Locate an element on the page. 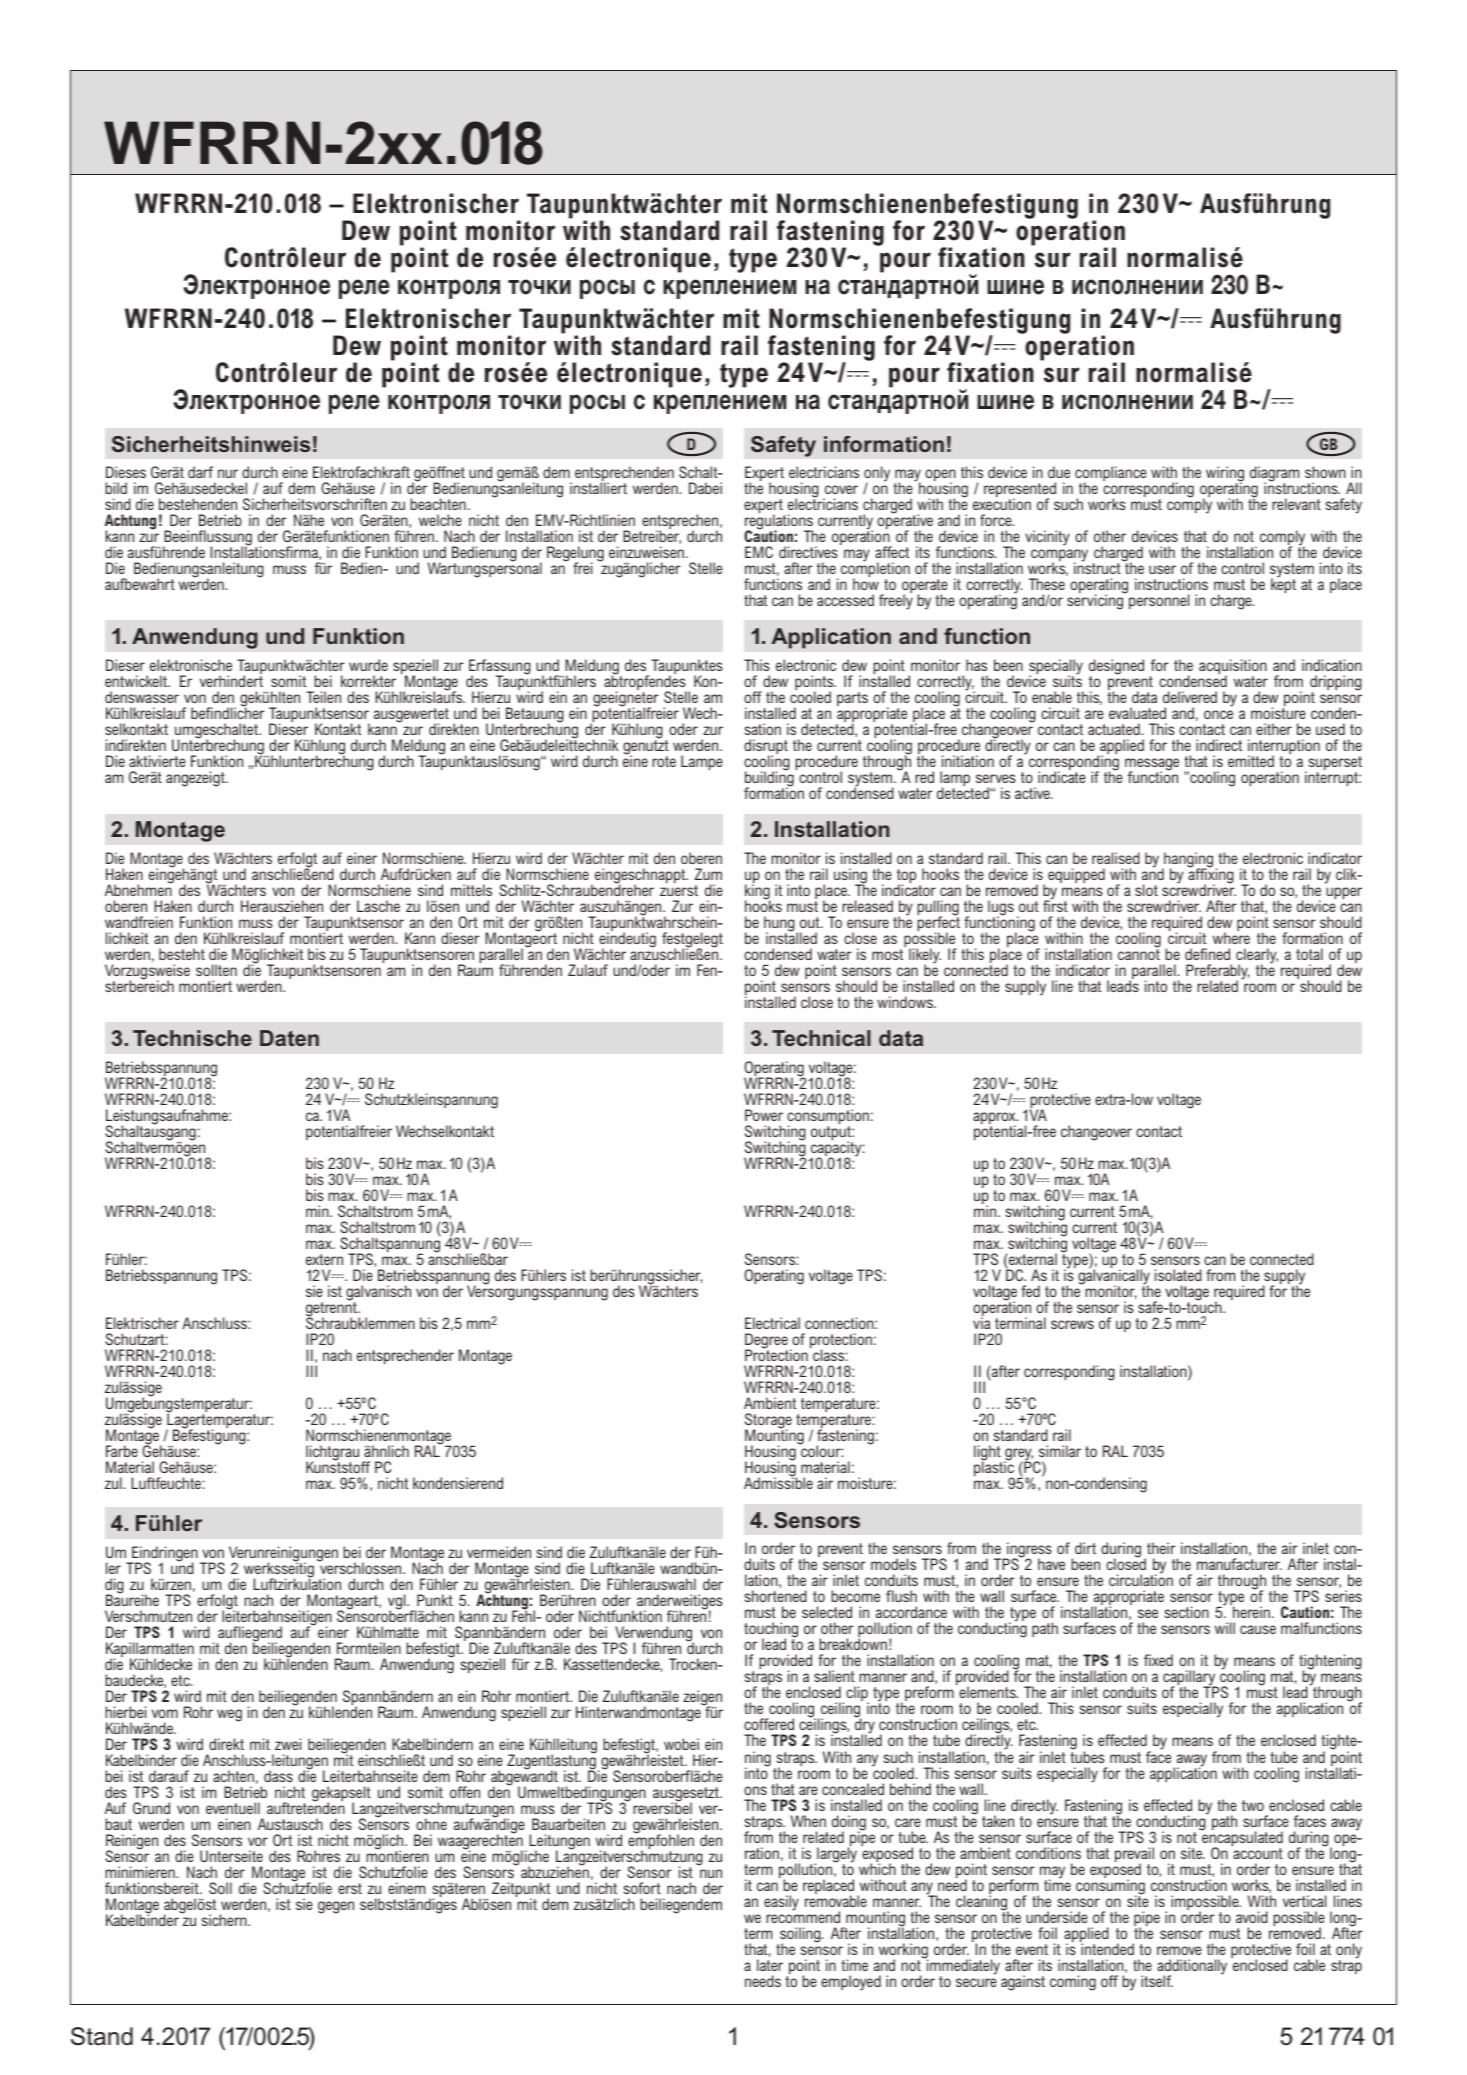  user is located at coordinates (1162, 569).
